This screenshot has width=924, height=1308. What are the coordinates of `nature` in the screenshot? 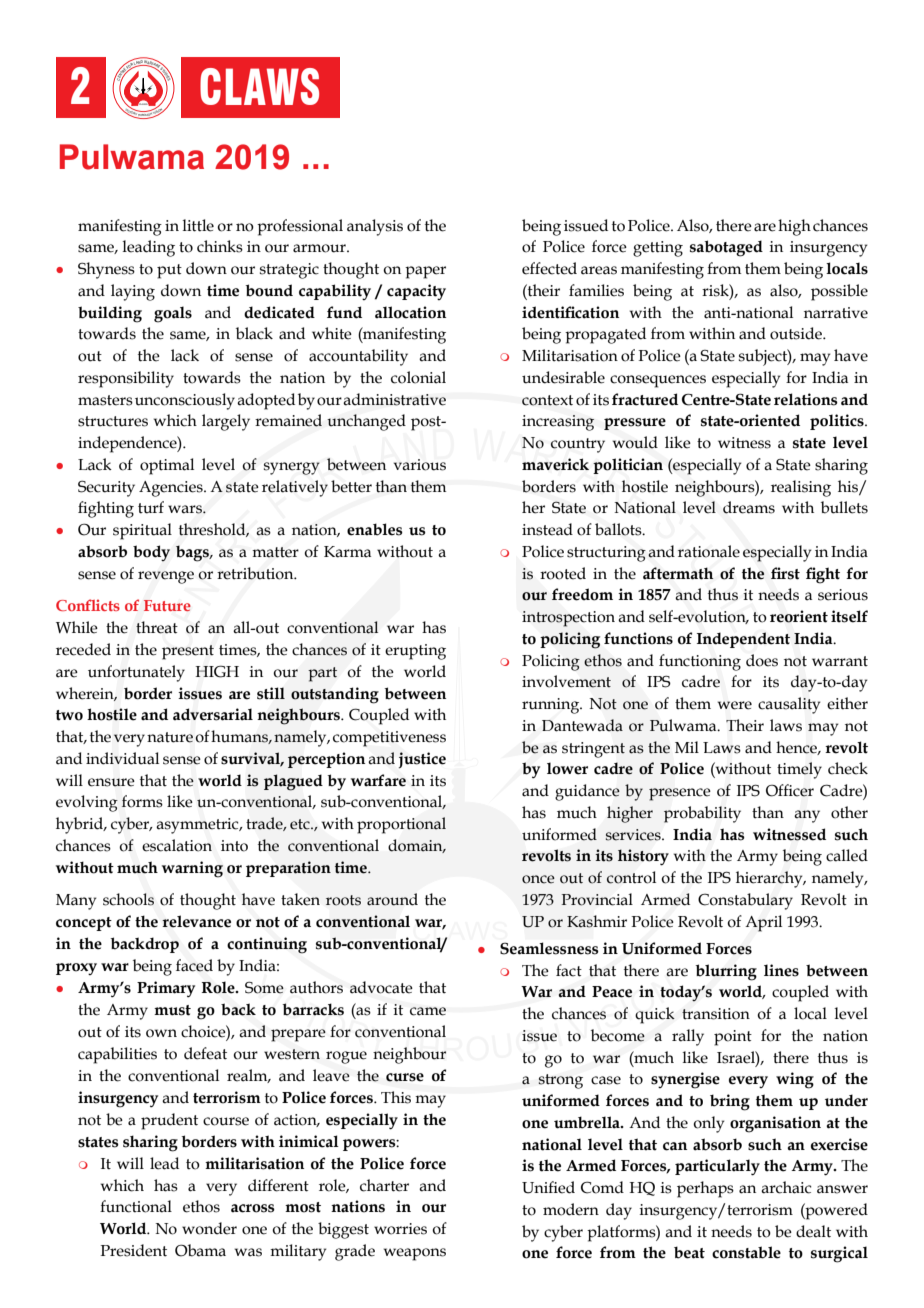 It's located at (170, 737).
